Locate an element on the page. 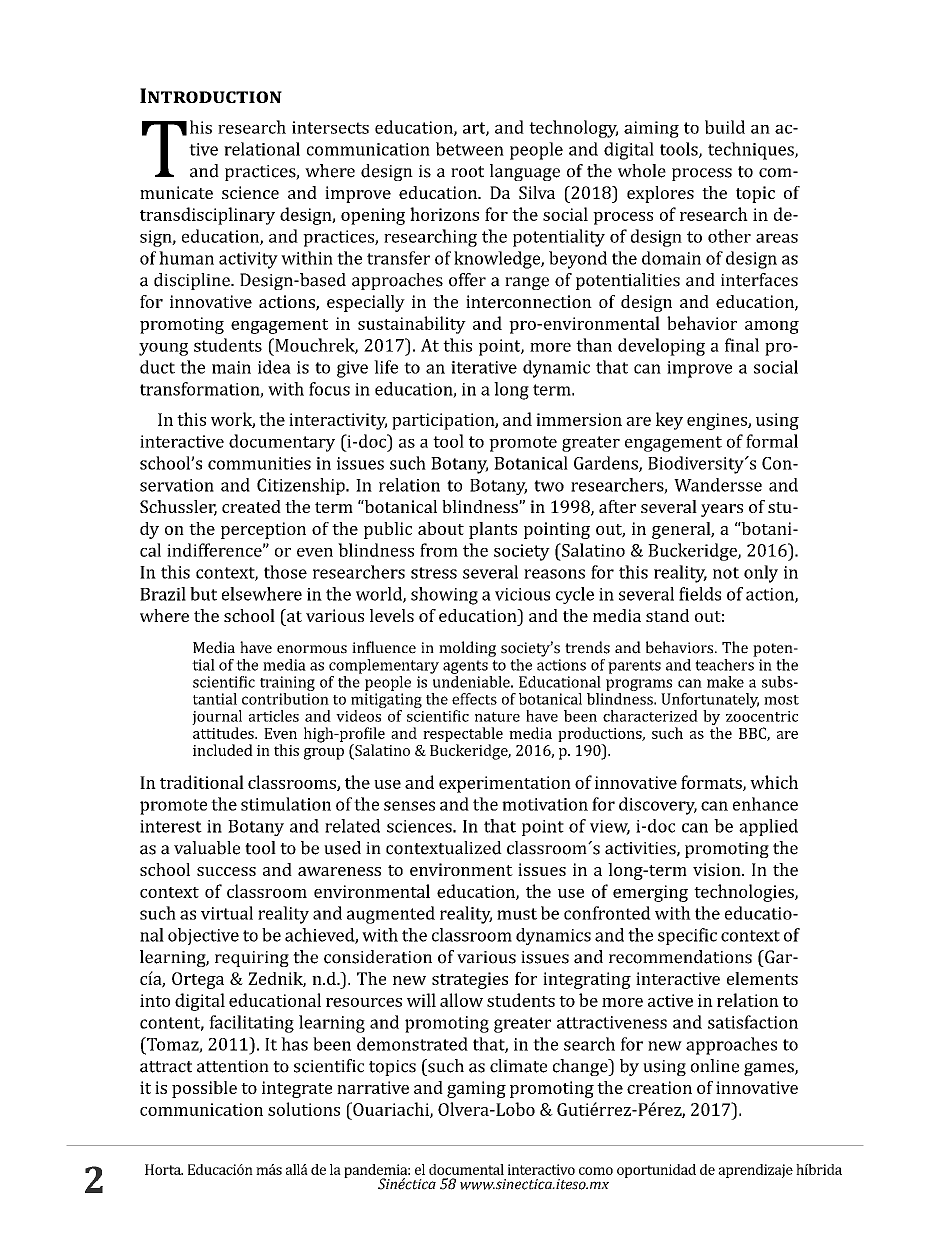 The width and height of the document is (952, 1233). creation is located at coordinates (659, 1087).
